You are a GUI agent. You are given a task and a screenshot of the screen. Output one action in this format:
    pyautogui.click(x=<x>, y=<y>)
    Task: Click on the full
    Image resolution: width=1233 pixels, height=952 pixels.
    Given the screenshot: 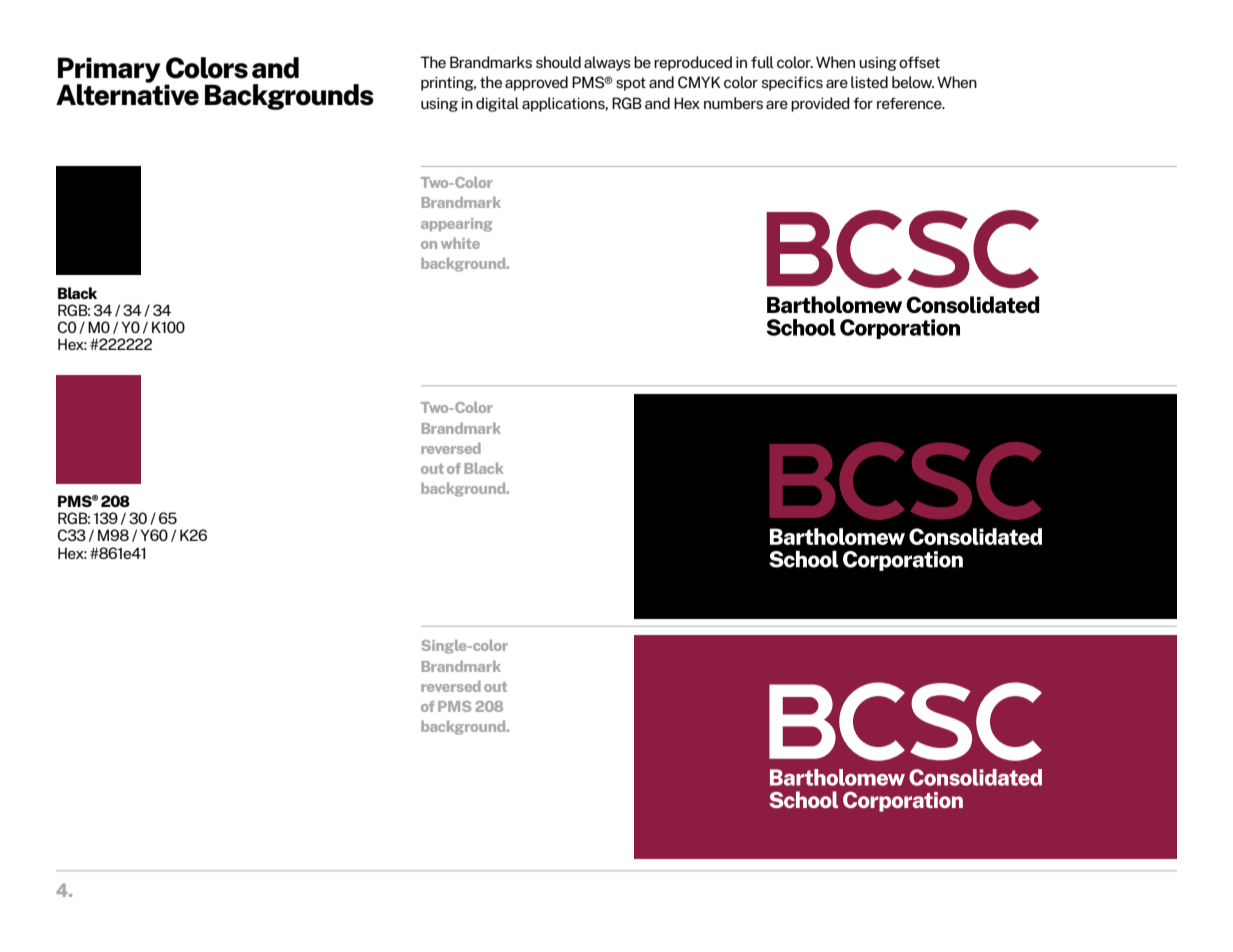 What is the action you would take?
    pyautogui.click(x=762, y=62)
